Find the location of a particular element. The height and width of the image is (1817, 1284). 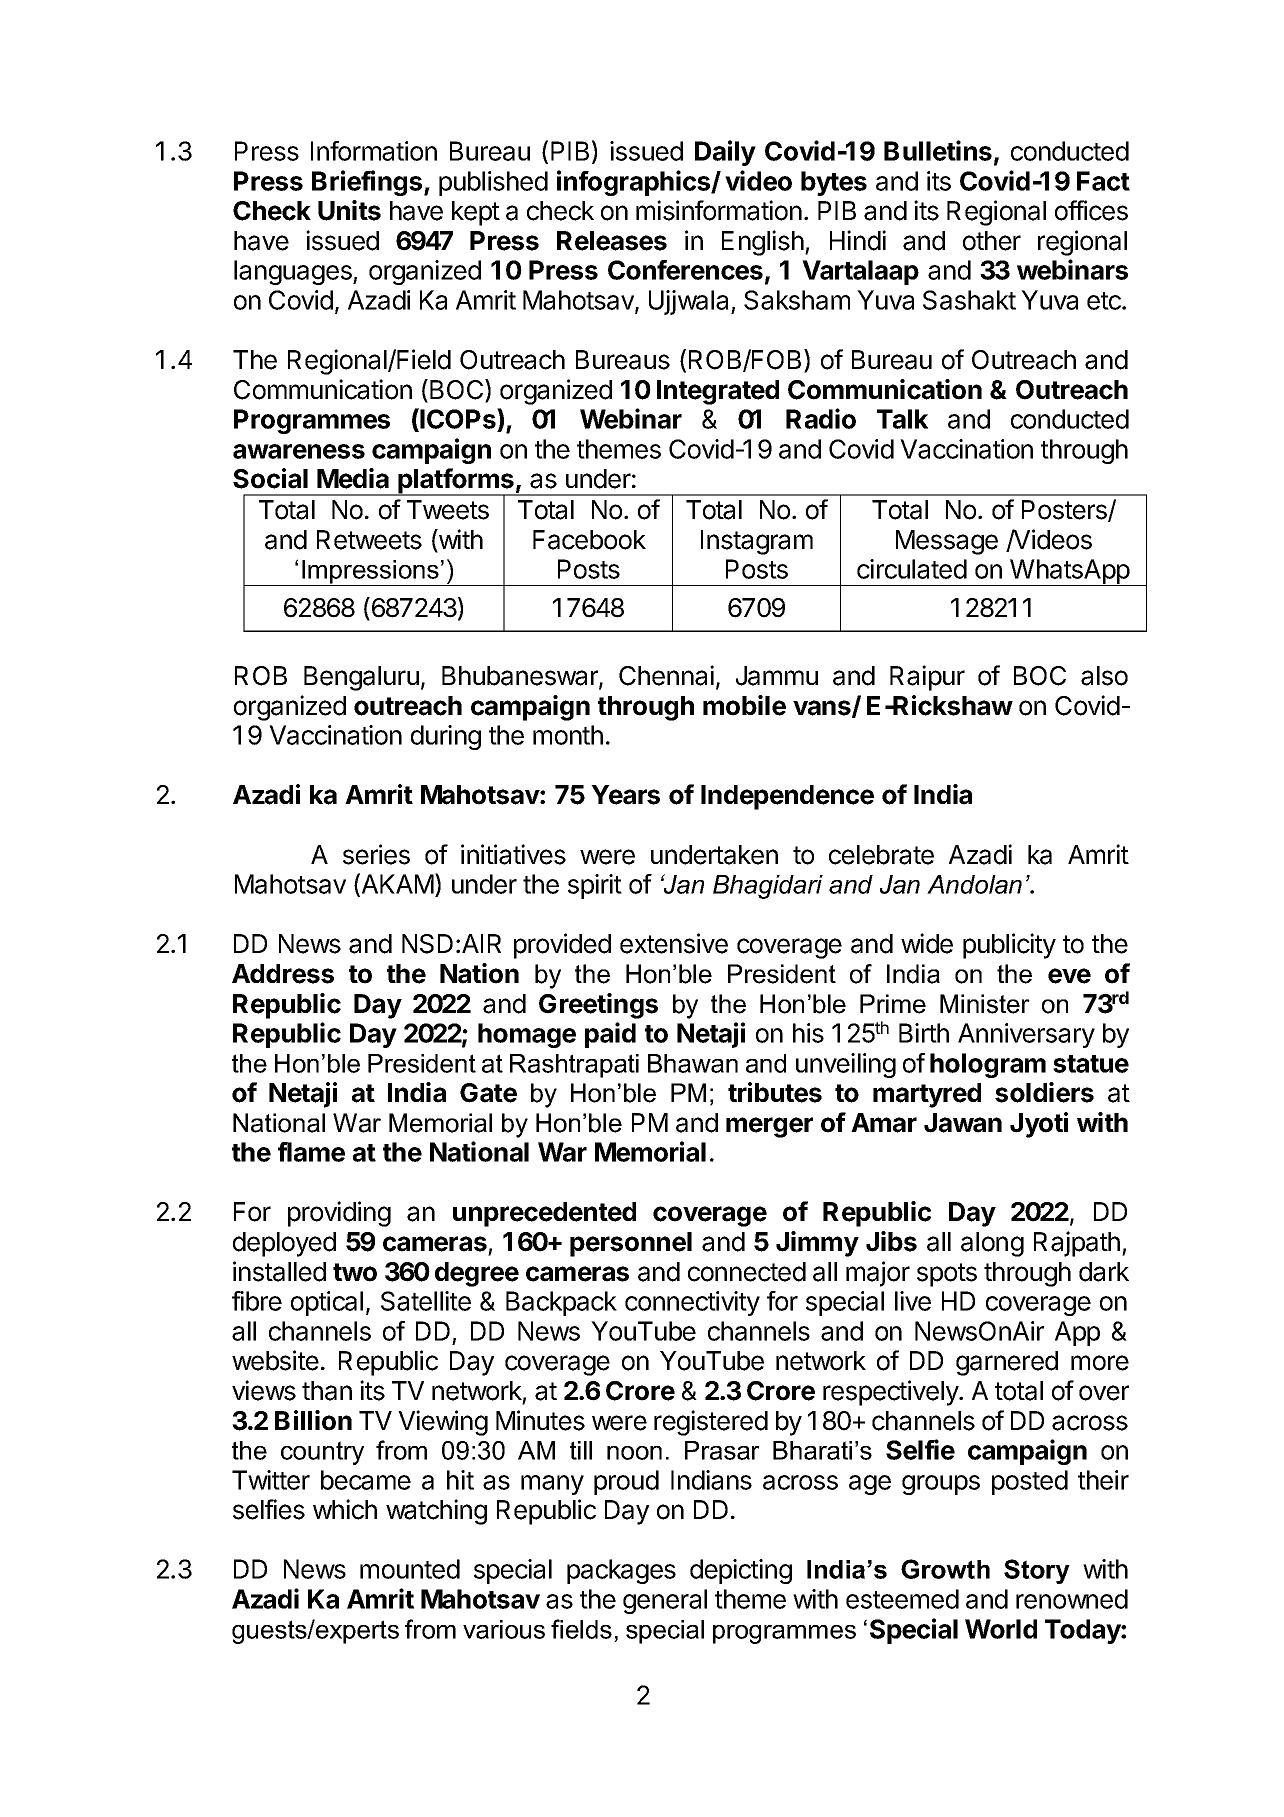

optical is located at coordinates (327, 1303).
